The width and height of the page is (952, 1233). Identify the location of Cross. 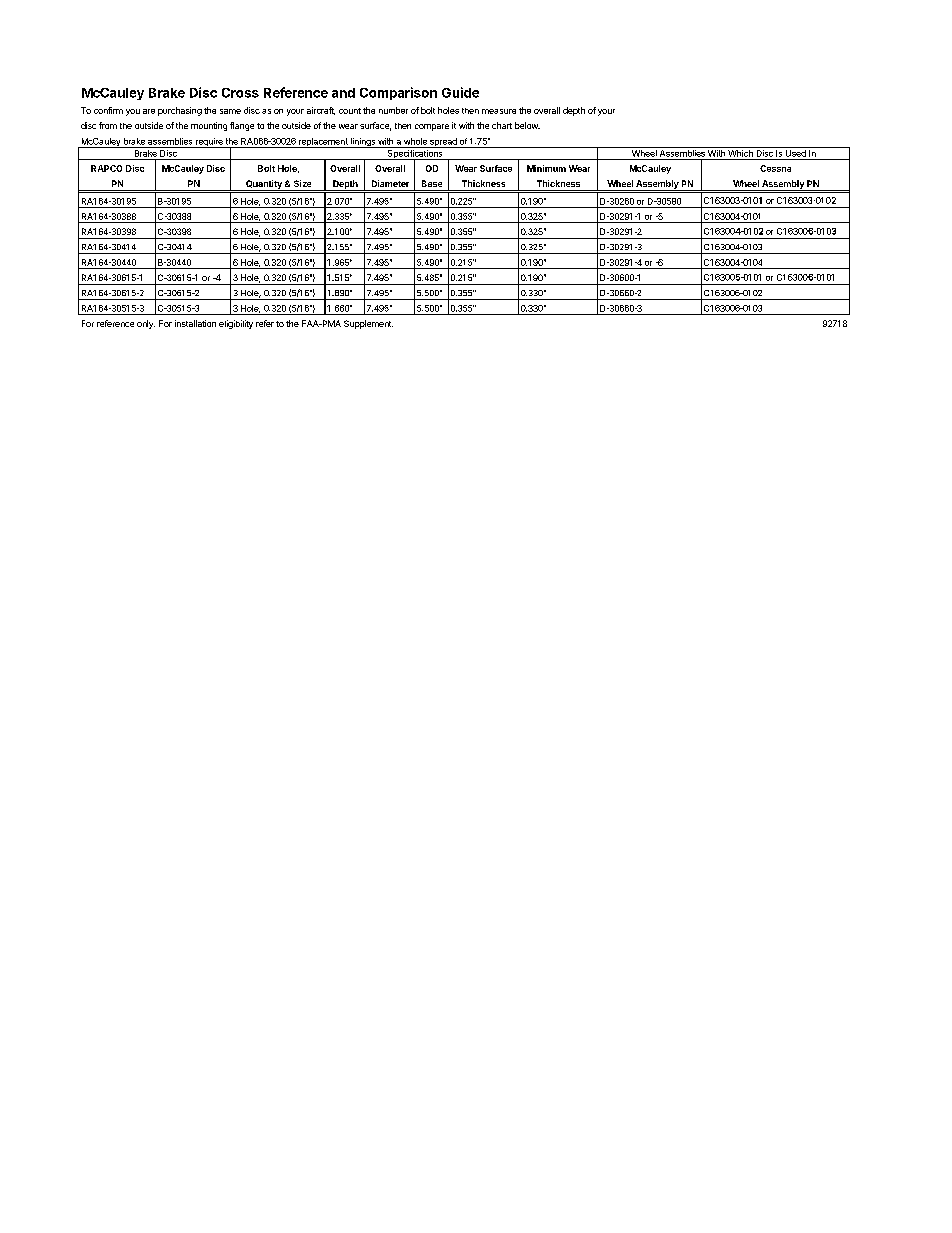
(240, 93).
